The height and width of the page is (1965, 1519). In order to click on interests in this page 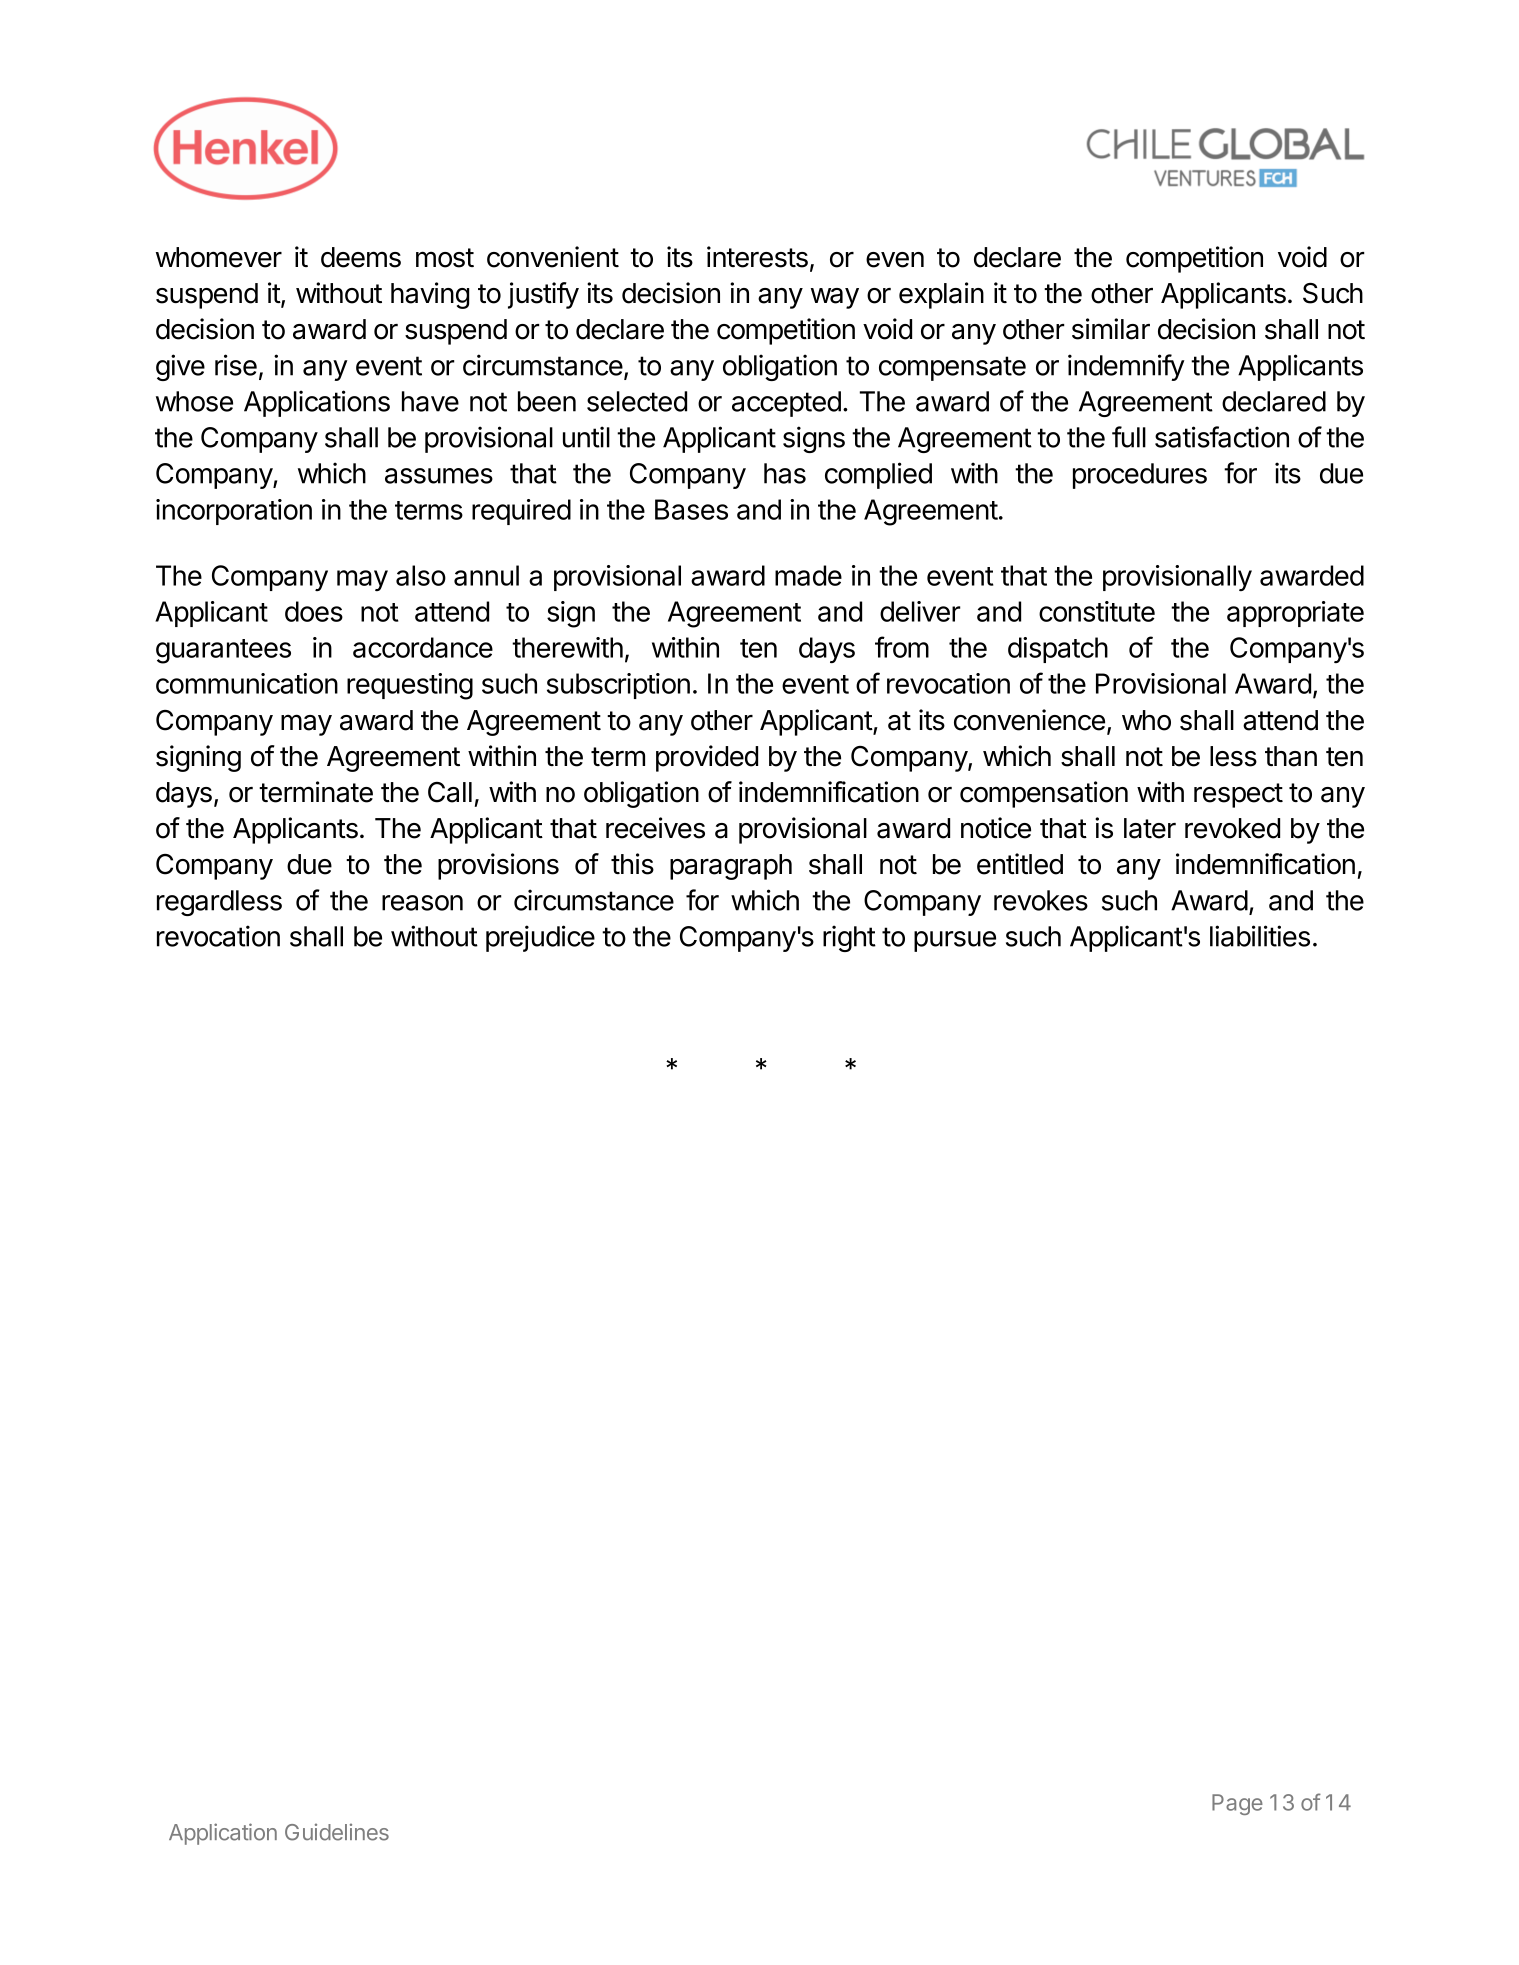, I will do `click(757, 257)`.
